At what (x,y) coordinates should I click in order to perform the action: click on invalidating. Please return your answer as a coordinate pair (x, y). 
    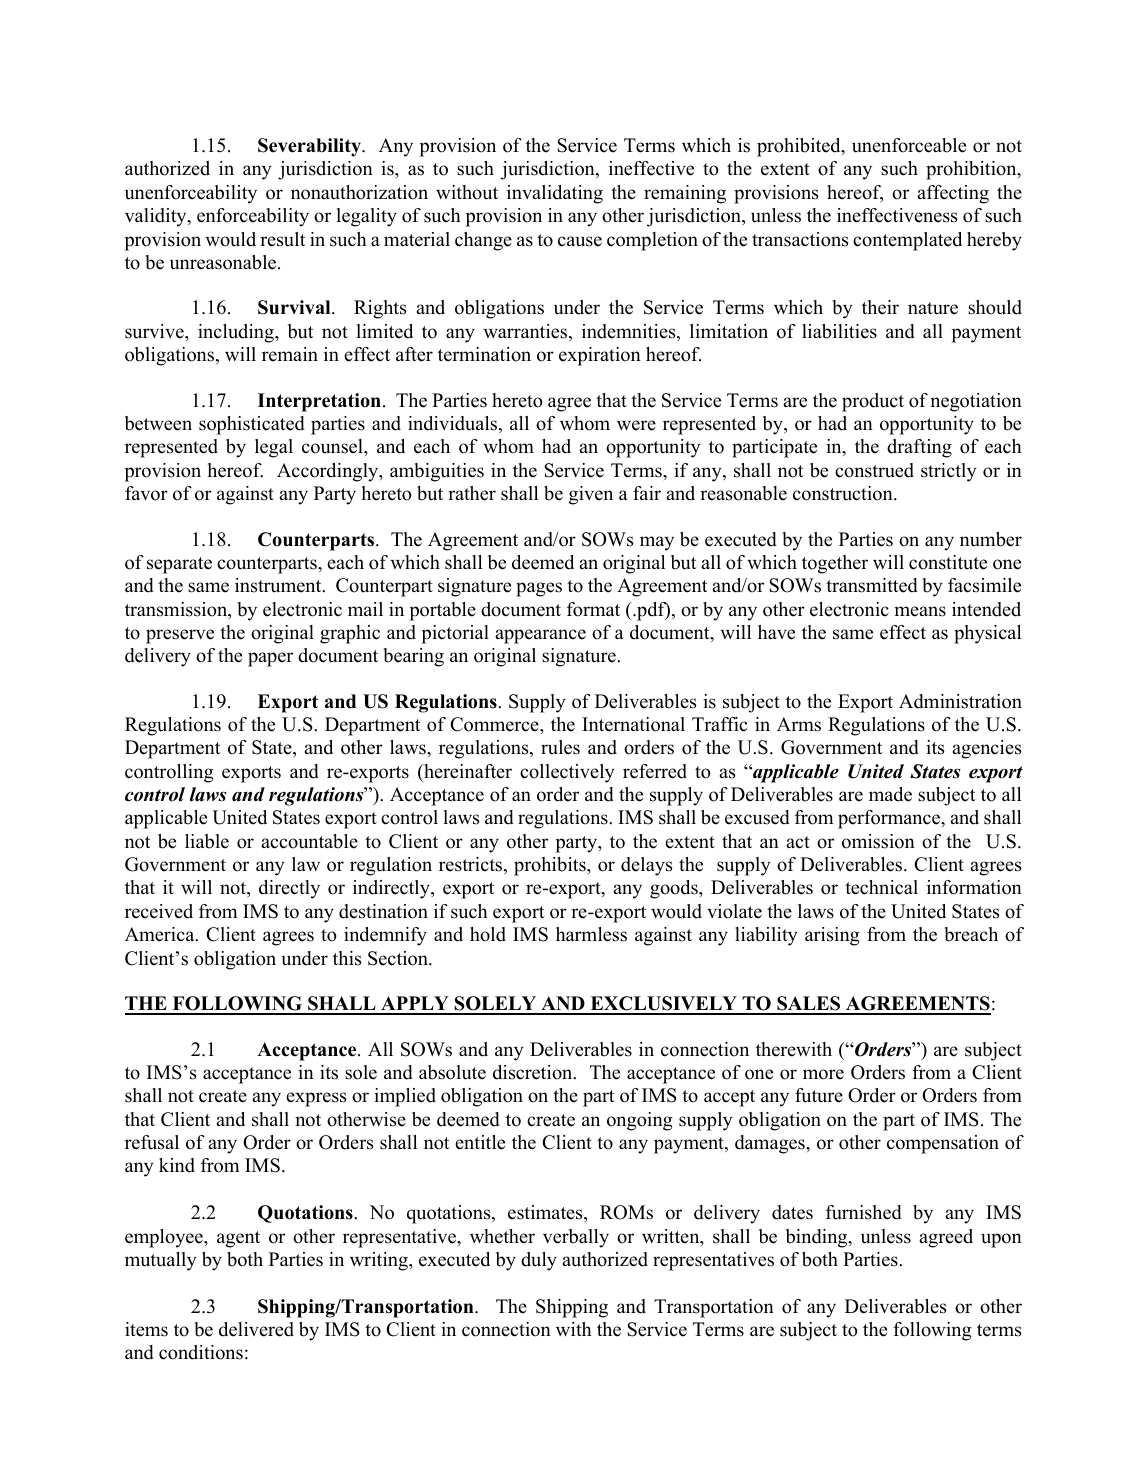
    Looking at the image, I should click on (555, 194).
